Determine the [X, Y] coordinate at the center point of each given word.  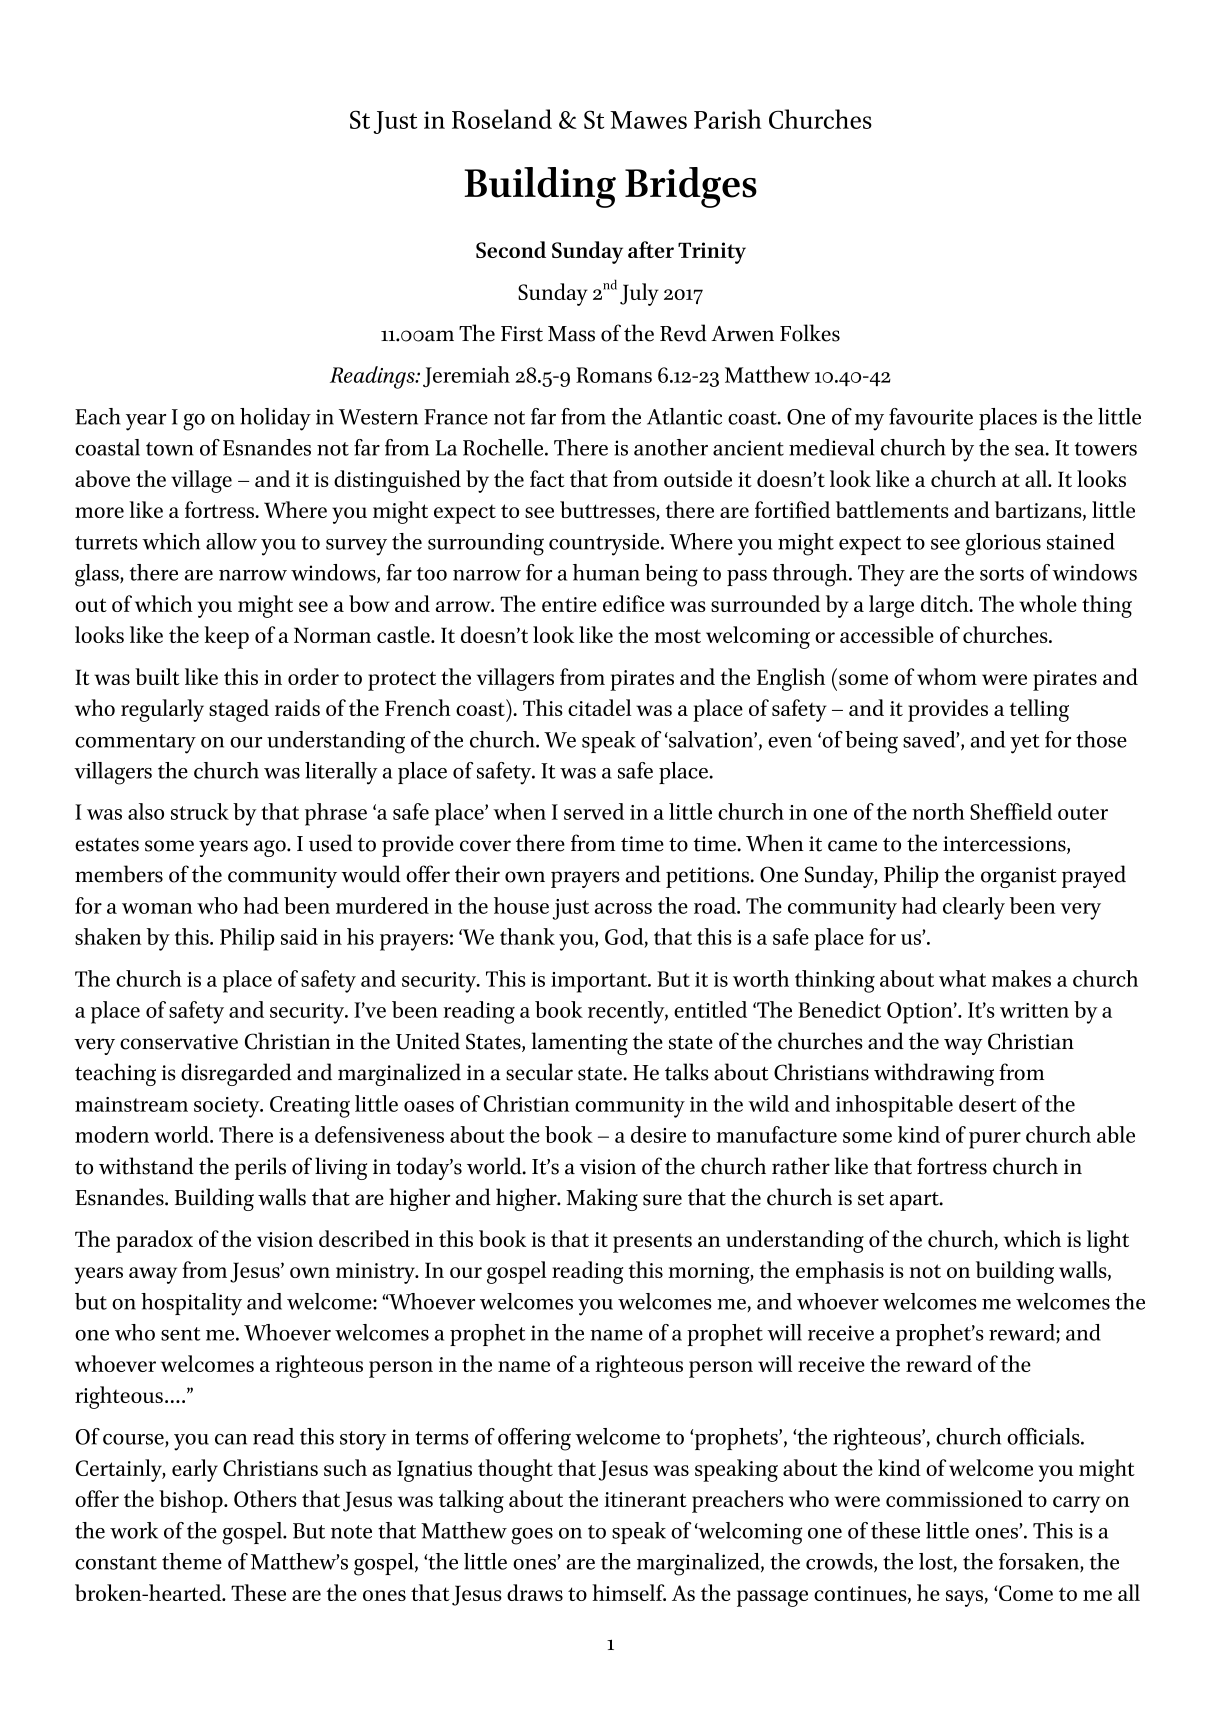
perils [260, 1168]
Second [511, 249]
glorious [1003, 544]
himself [629, 1592]
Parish [728, 119]
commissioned [954, 1498]
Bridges [691, 187]
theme [192, 1561]
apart [915, 1201]
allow [231, 541]
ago [271, 848]
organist [1019, 877]
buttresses [608, 511]
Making [602, 1199]
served [594, 811]
